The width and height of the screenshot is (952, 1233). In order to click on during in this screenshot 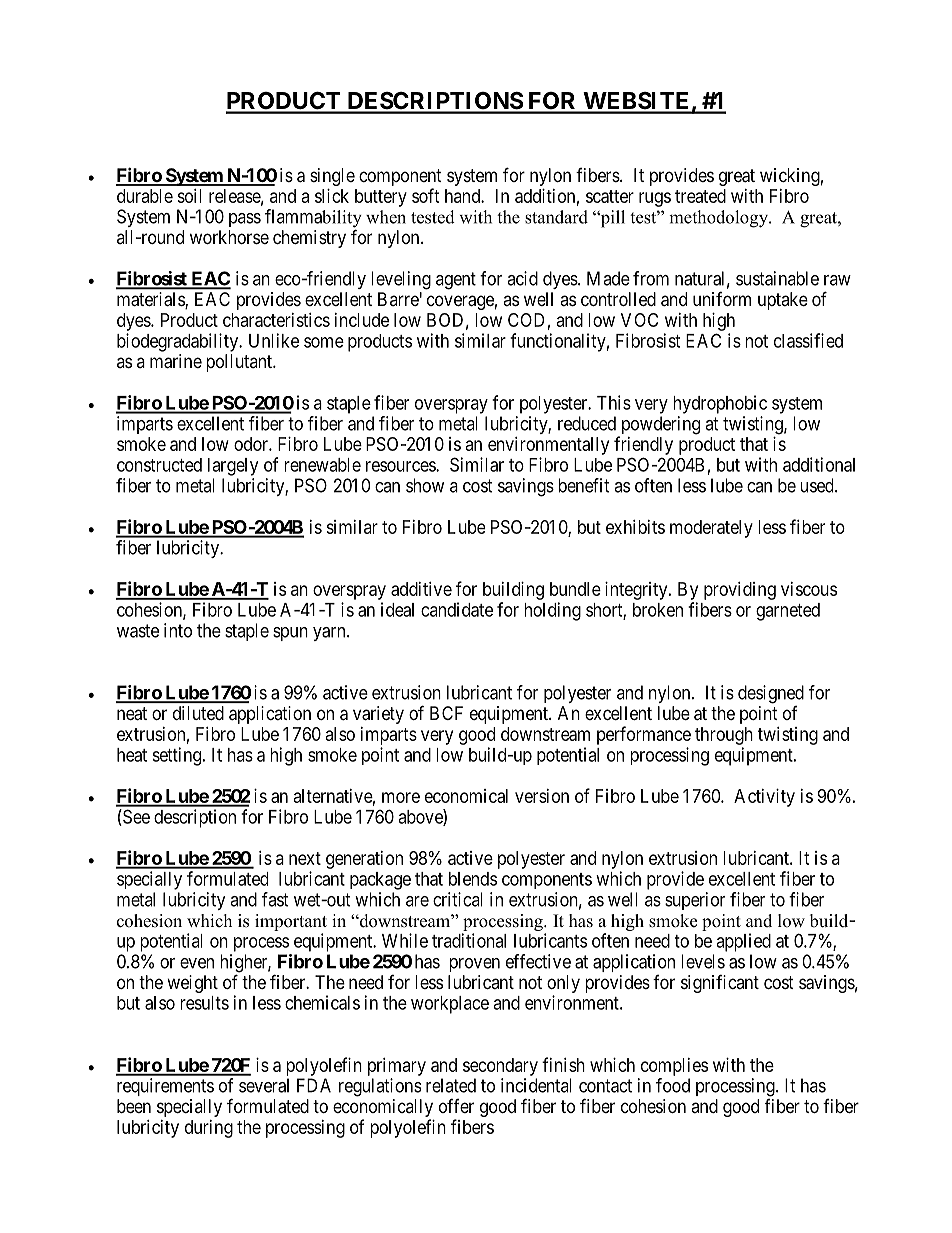, I will do `click(209, 1129)`.
